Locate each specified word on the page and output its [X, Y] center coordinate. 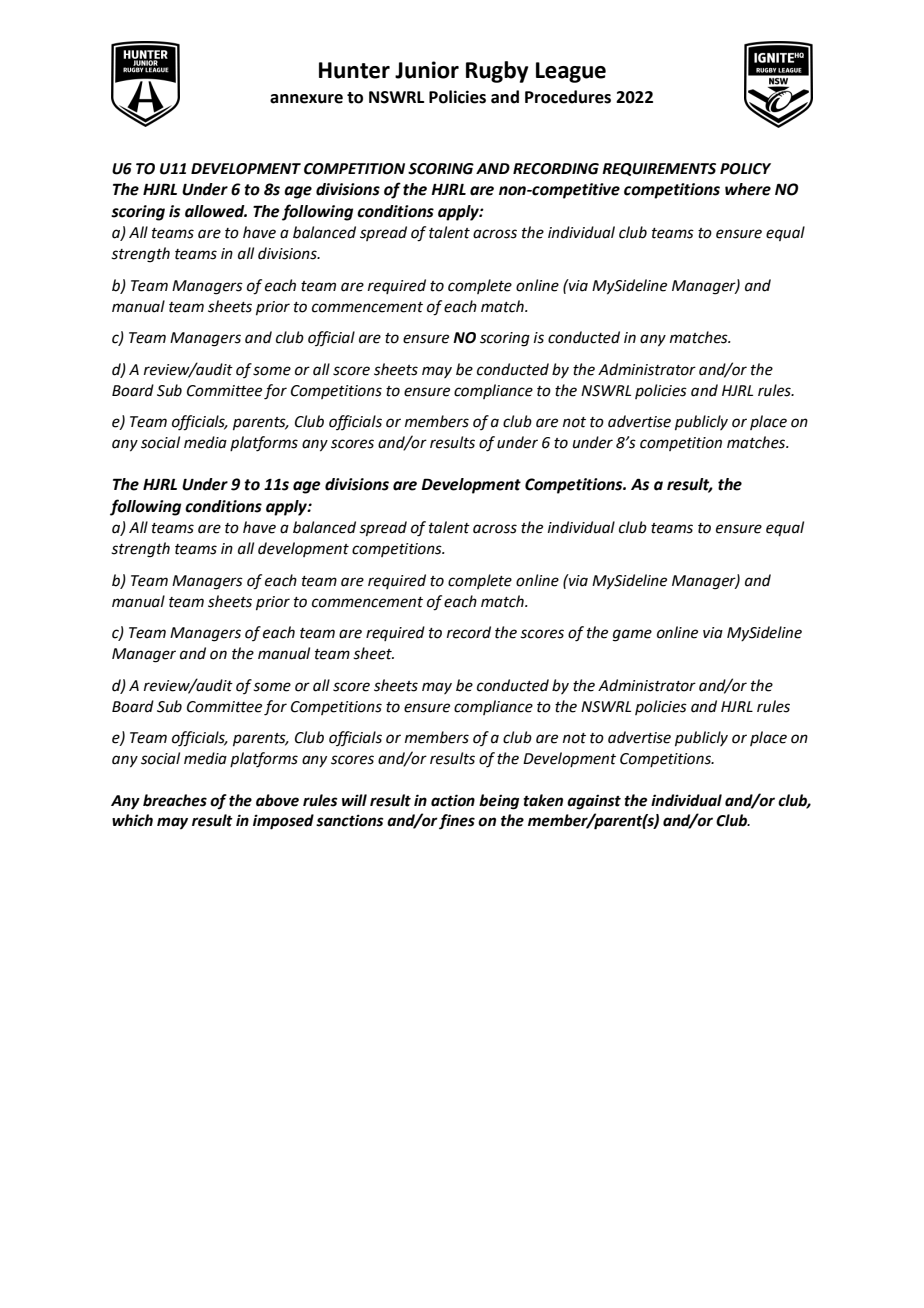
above [277, 800]
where [748, 189]
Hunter [354, 70]
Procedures [568, 97]
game [632, 635]
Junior [427, 70]
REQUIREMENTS [659, 169]
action [453, 800]
